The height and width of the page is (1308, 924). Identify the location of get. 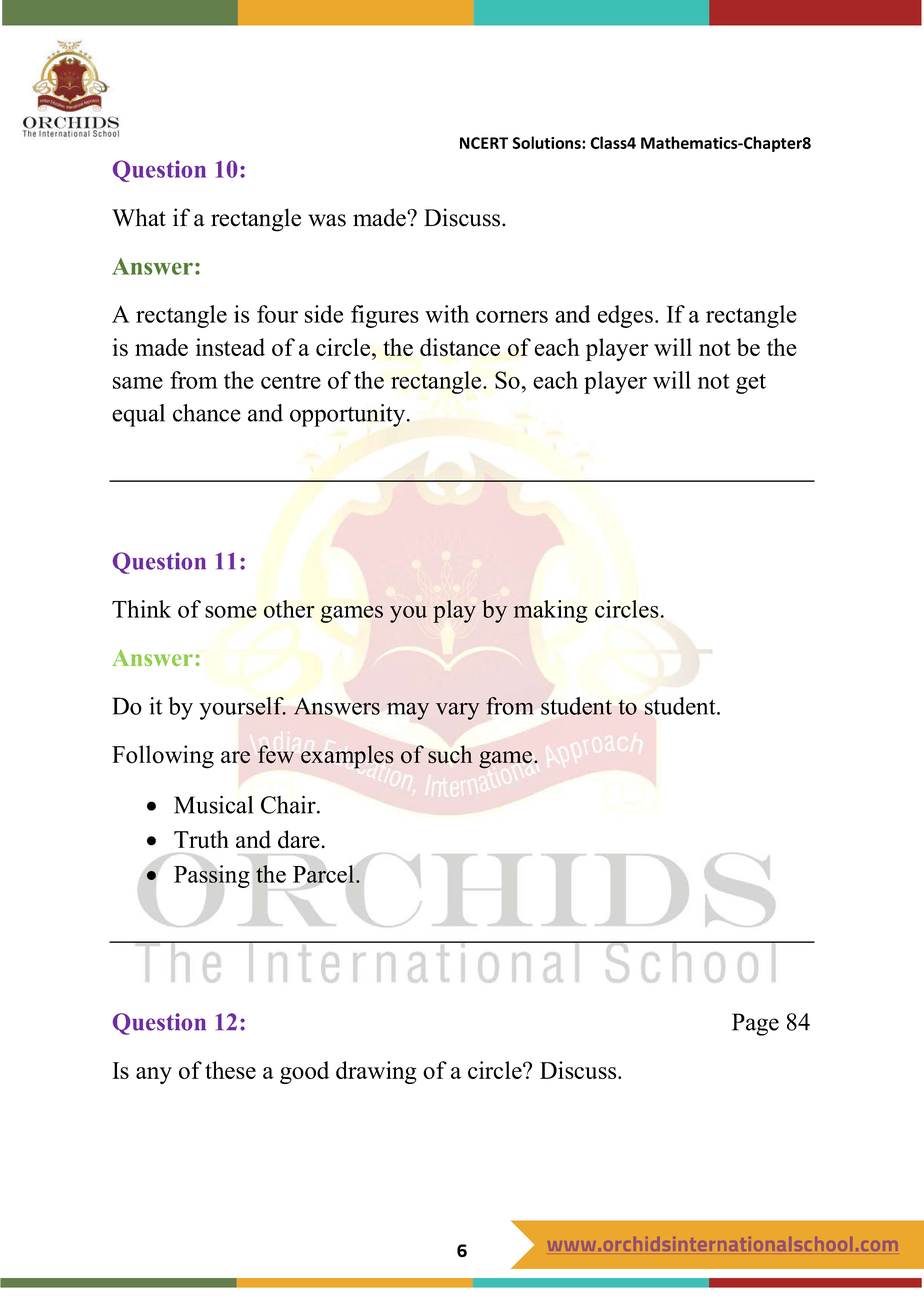
(751, 384).
